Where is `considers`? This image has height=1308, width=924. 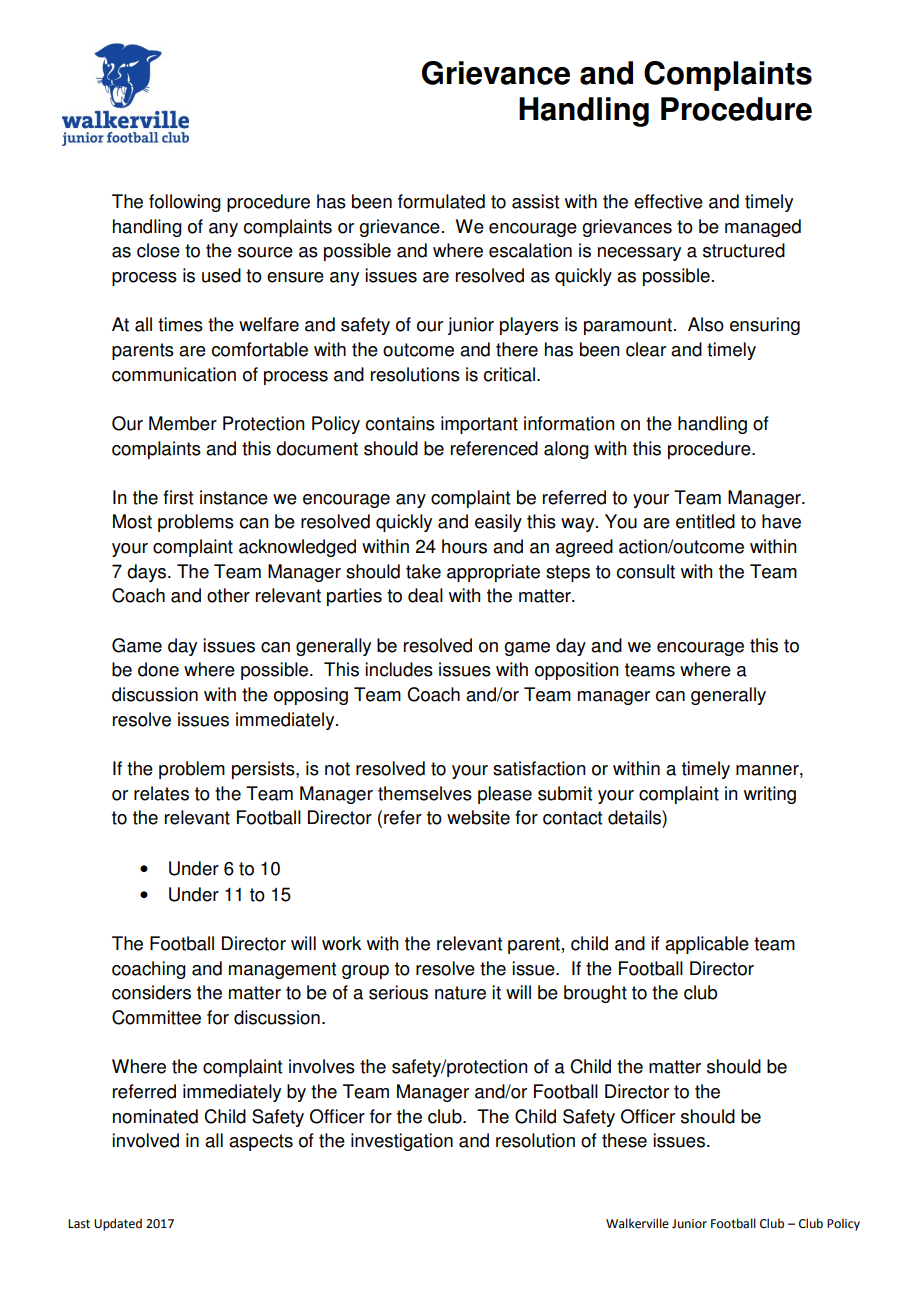
considers is located at coordinates (151, 992).
